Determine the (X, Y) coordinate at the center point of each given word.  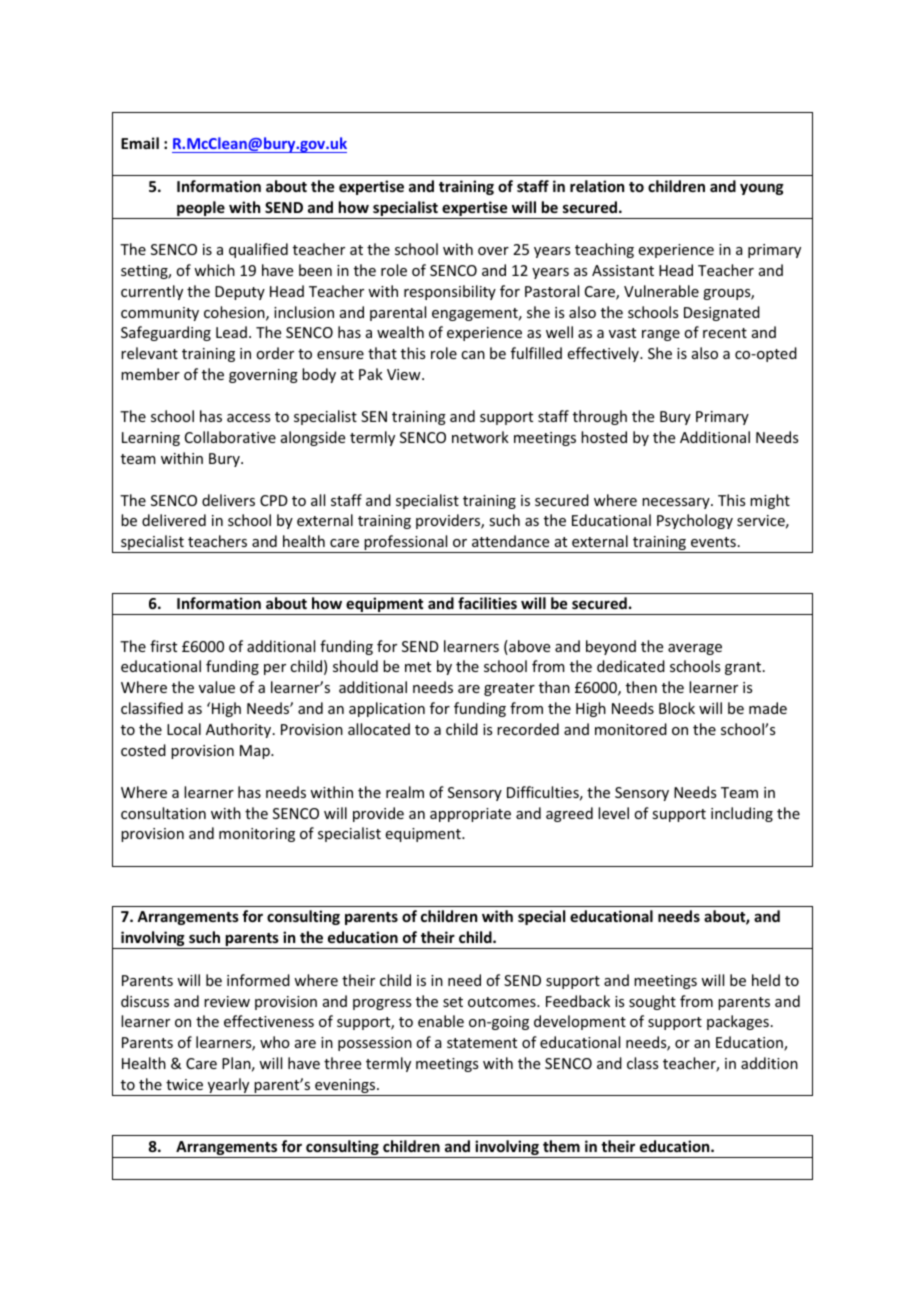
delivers (228, 500)
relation (597, 186)
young (762, 189)
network (480, 437)
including (742, 814)
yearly (228, 1087)
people (201, 210)
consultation (163, 813)
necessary (677, 503)
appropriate (470, 815)
